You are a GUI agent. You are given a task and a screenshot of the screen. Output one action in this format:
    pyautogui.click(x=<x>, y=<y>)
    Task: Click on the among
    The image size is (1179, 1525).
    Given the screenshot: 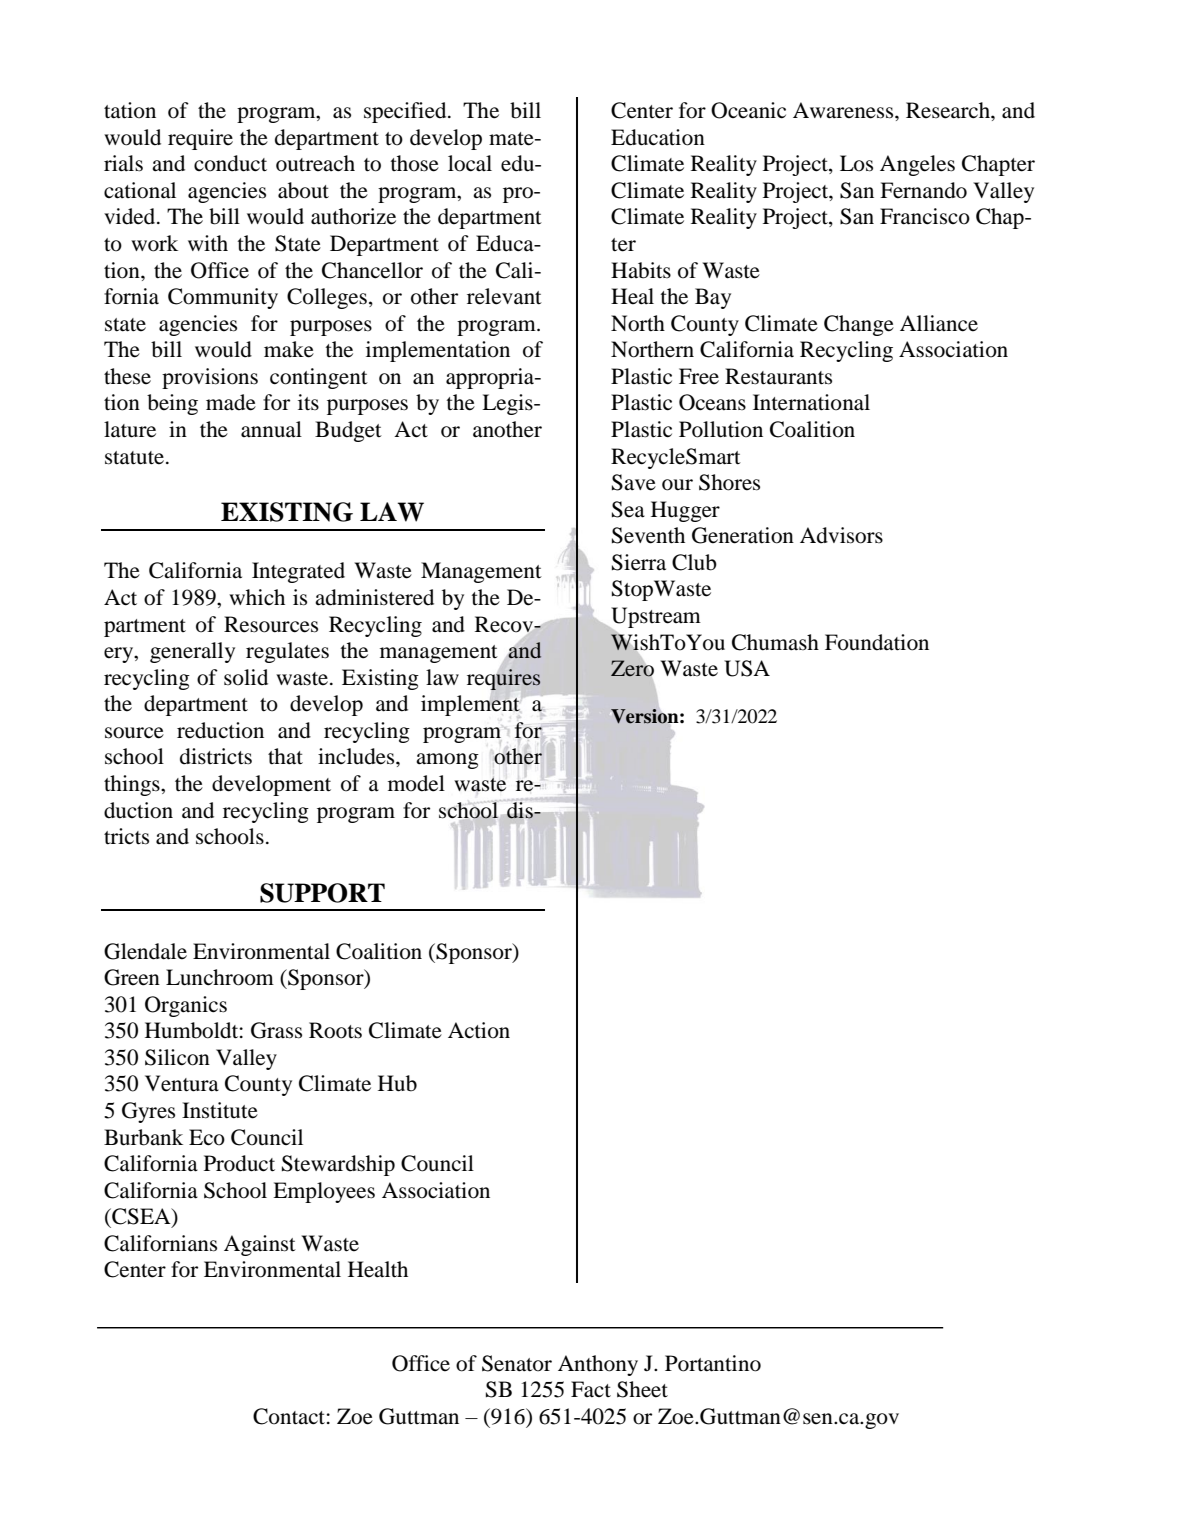 What is the action you would take?
    pyautogui.click(x=447, y=761)
